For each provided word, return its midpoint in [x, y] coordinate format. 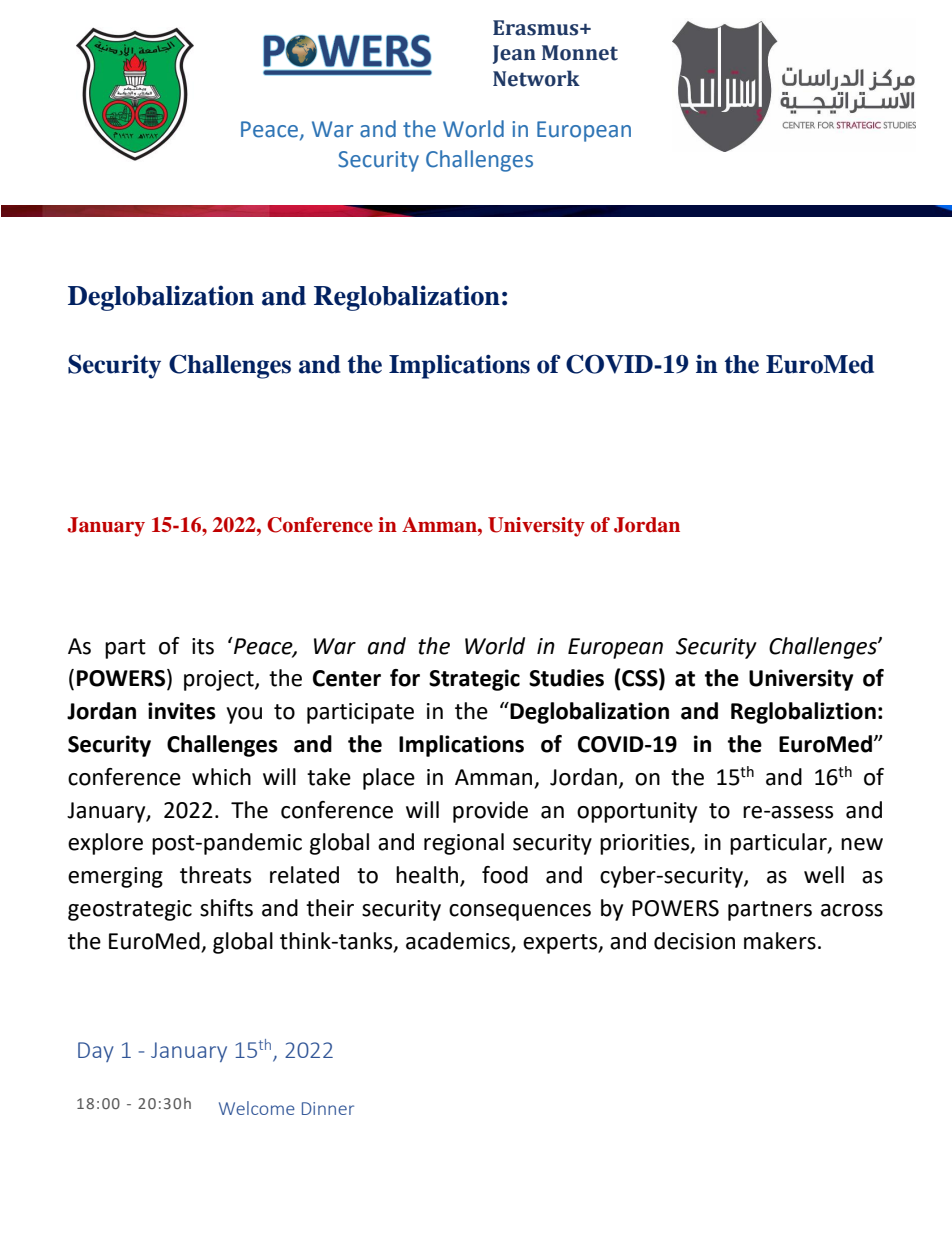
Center [347, 678]
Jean [514, 54]
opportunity [637, 812]
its [203, 646]
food [505, 875]
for [405, 678]
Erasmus [537, 28]
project [220, 680]
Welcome [257, 1108]
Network [536, 78]
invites [182, 711]
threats [215, 875]
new [862, 844]
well [824, 875]
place [389, 779]
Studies [566, 678]
